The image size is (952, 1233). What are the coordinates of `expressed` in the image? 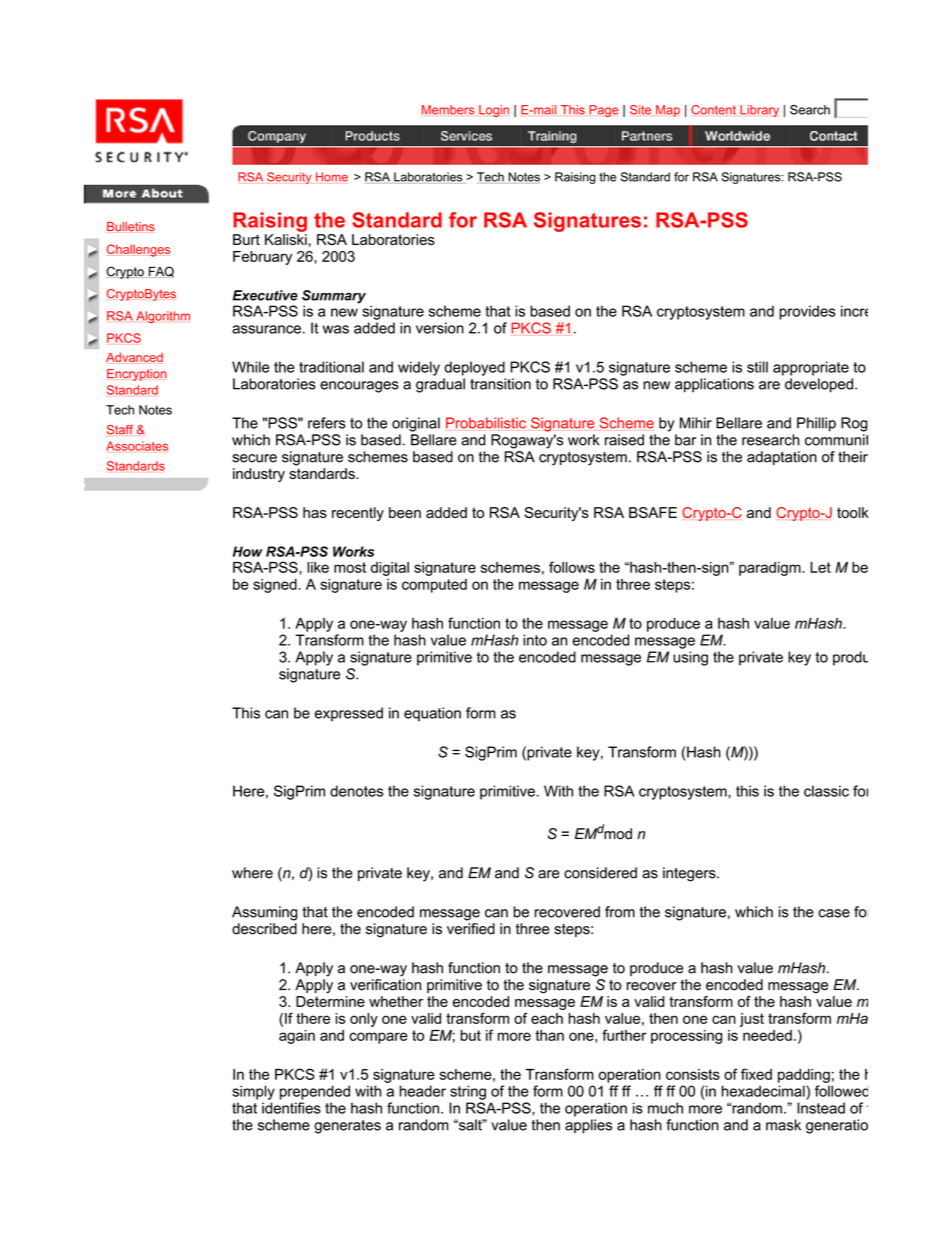 It's located at (349, 714).
